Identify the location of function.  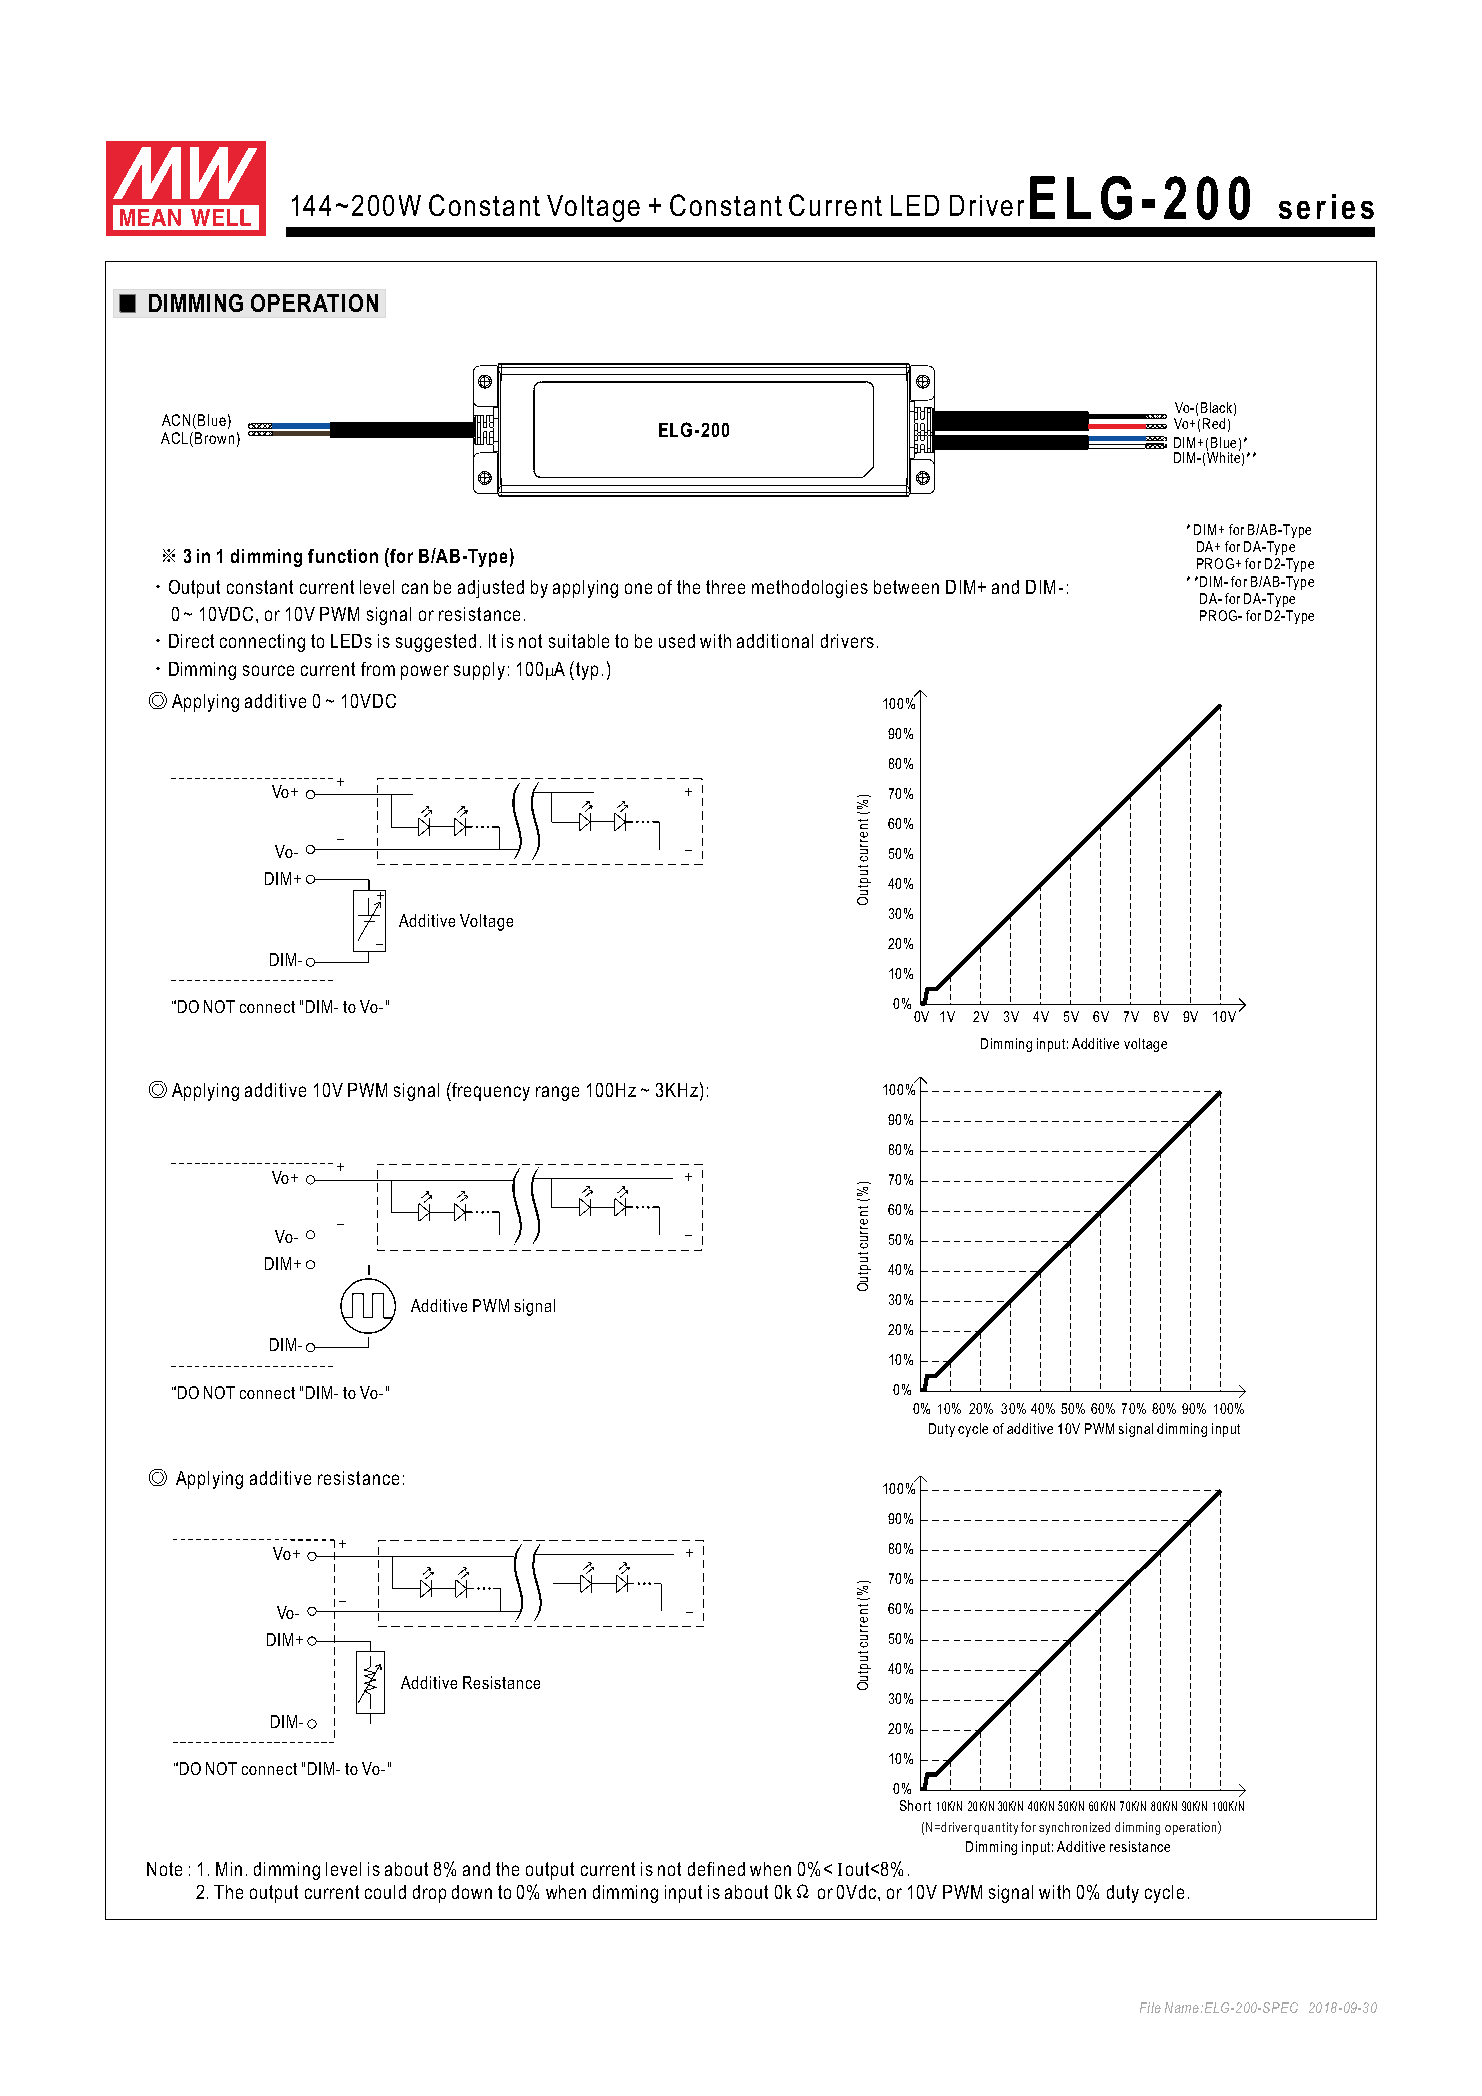
(343, 556).
